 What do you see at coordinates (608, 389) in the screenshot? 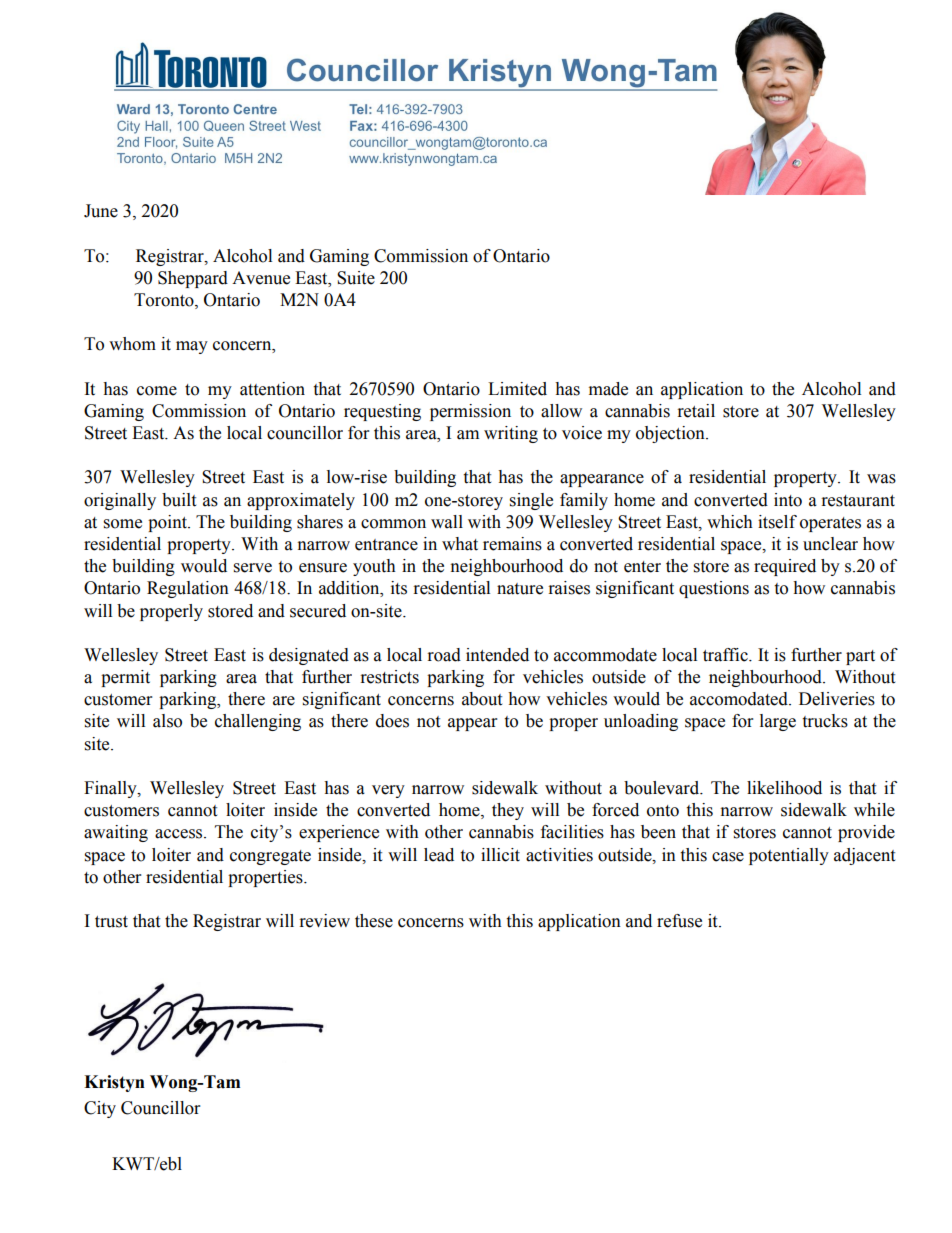
I see `made` at bounding box center [608, 389].
